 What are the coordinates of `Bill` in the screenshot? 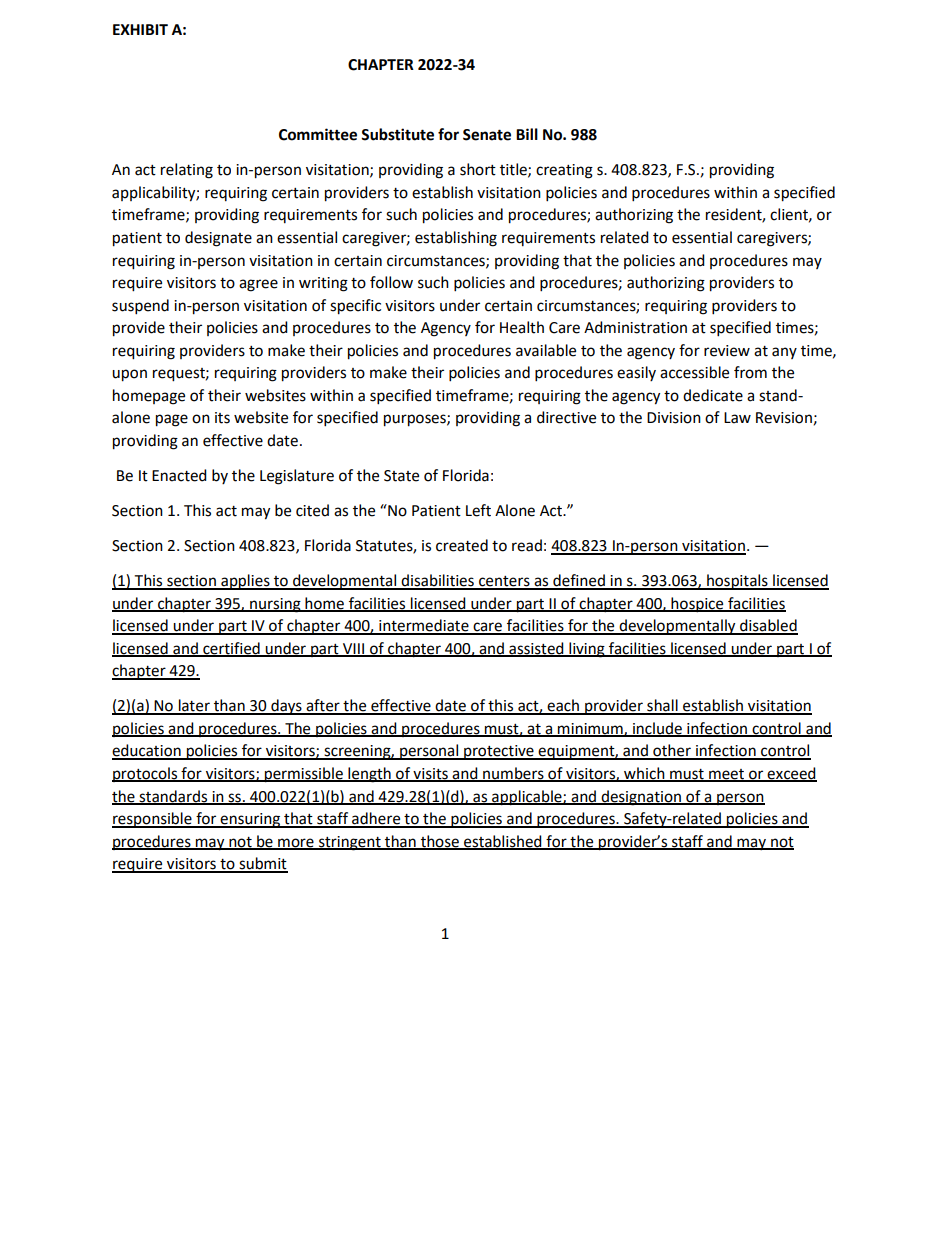 It's located at (527, 134).
